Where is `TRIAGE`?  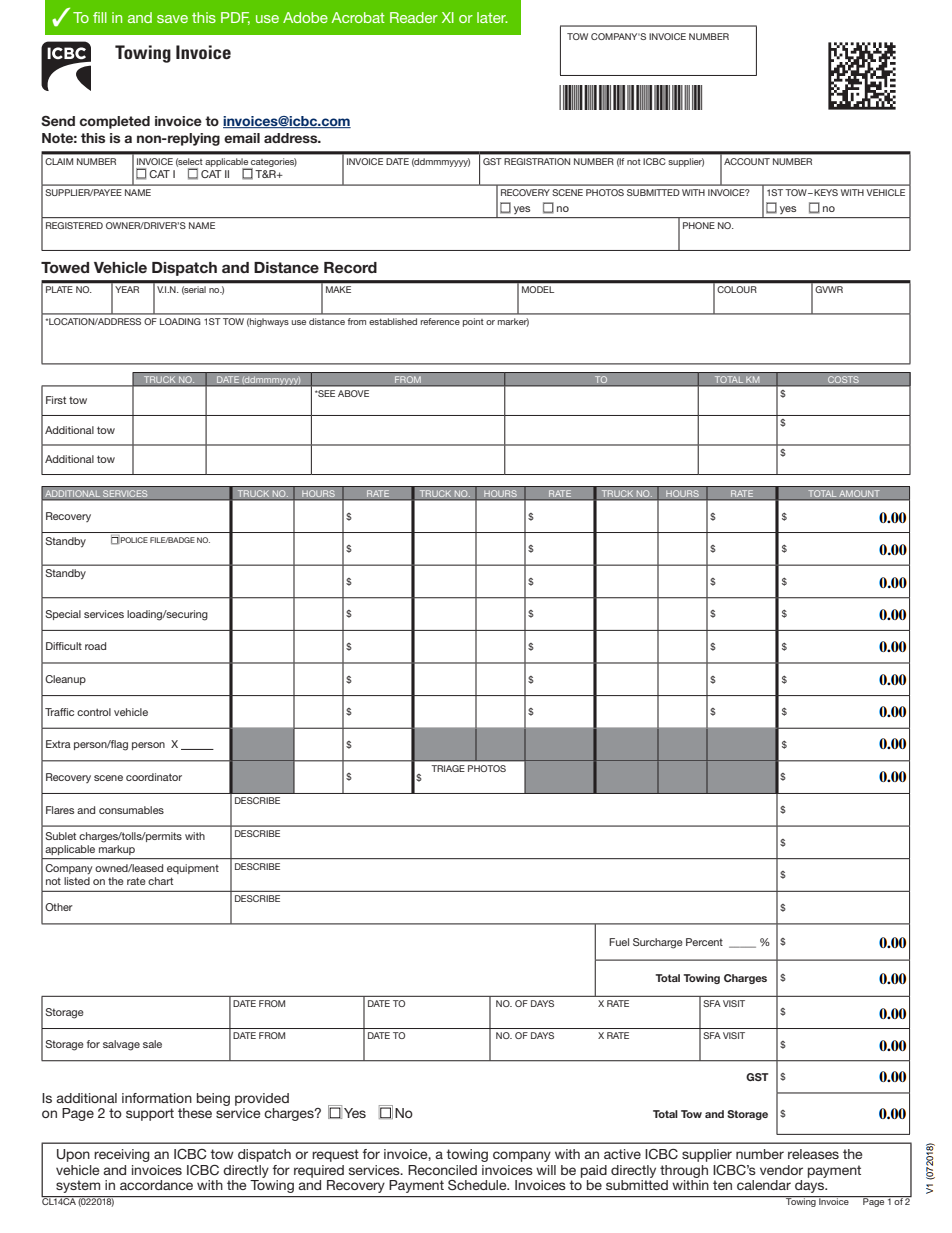 TRIAGE is located at coordinates (448, 768).
